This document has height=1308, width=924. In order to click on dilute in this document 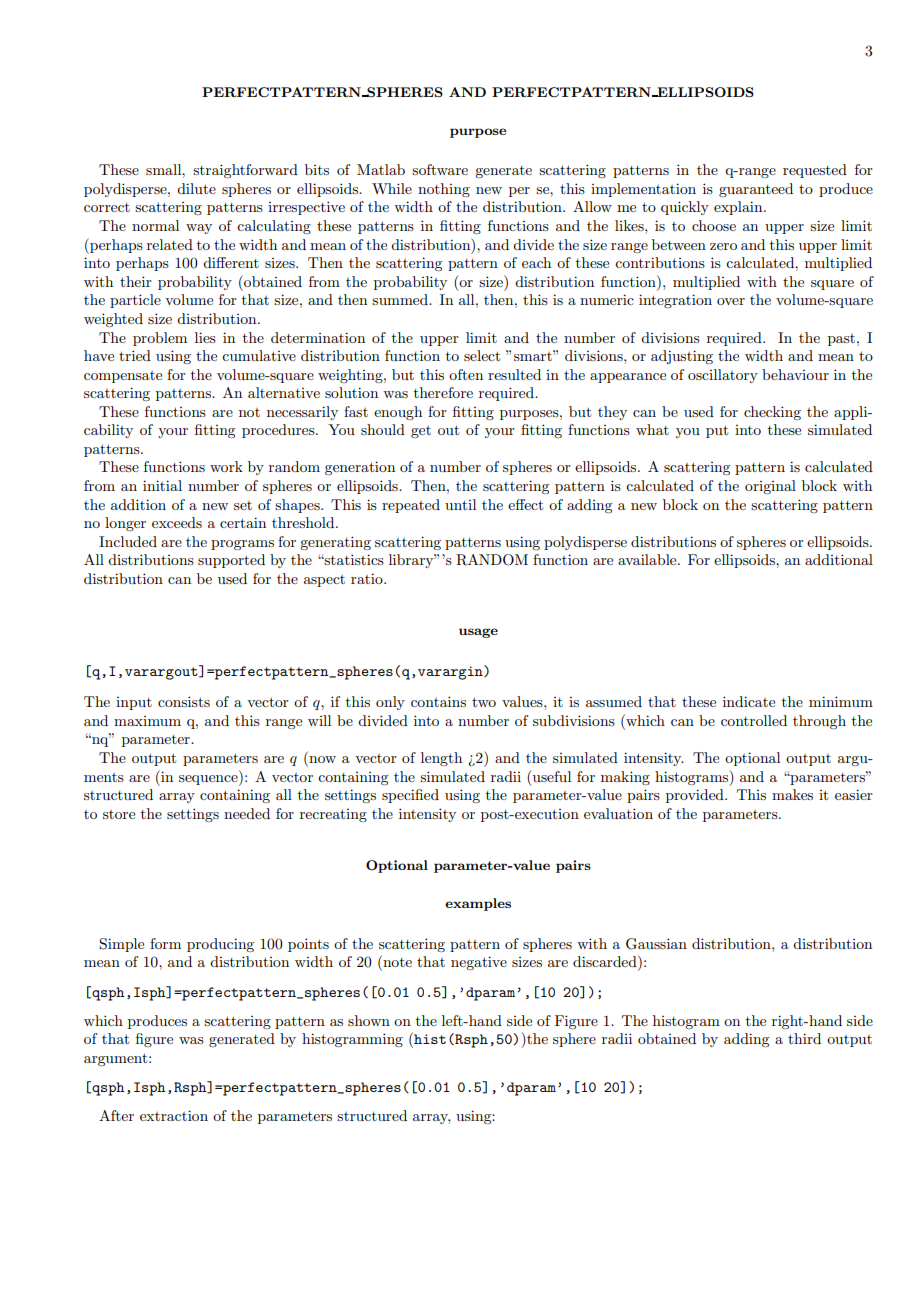, I will do `click(196, 188)`.
